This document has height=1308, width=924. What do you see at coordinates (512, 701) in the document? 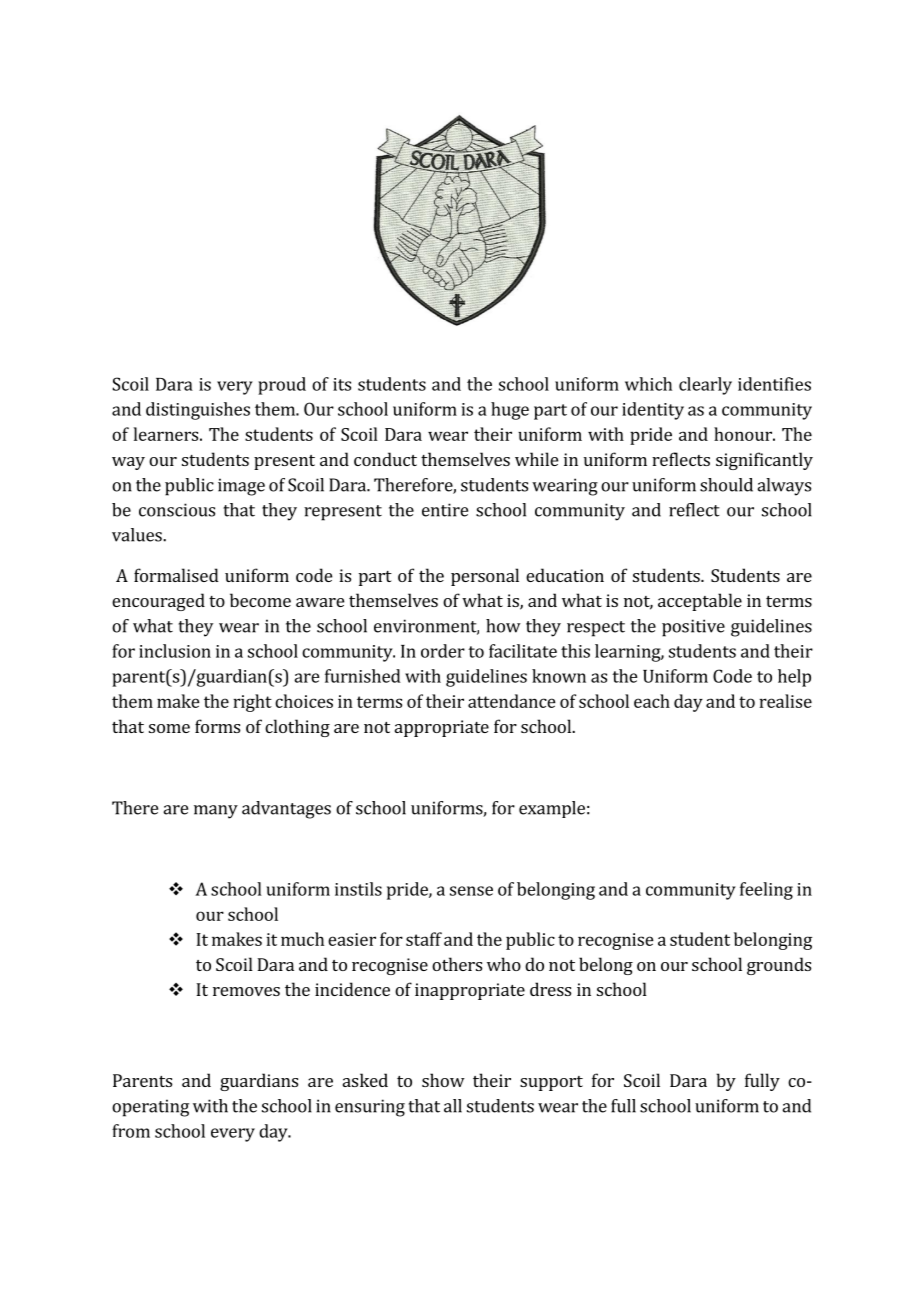
I see `attendance` at bounding box center [512, 701].
